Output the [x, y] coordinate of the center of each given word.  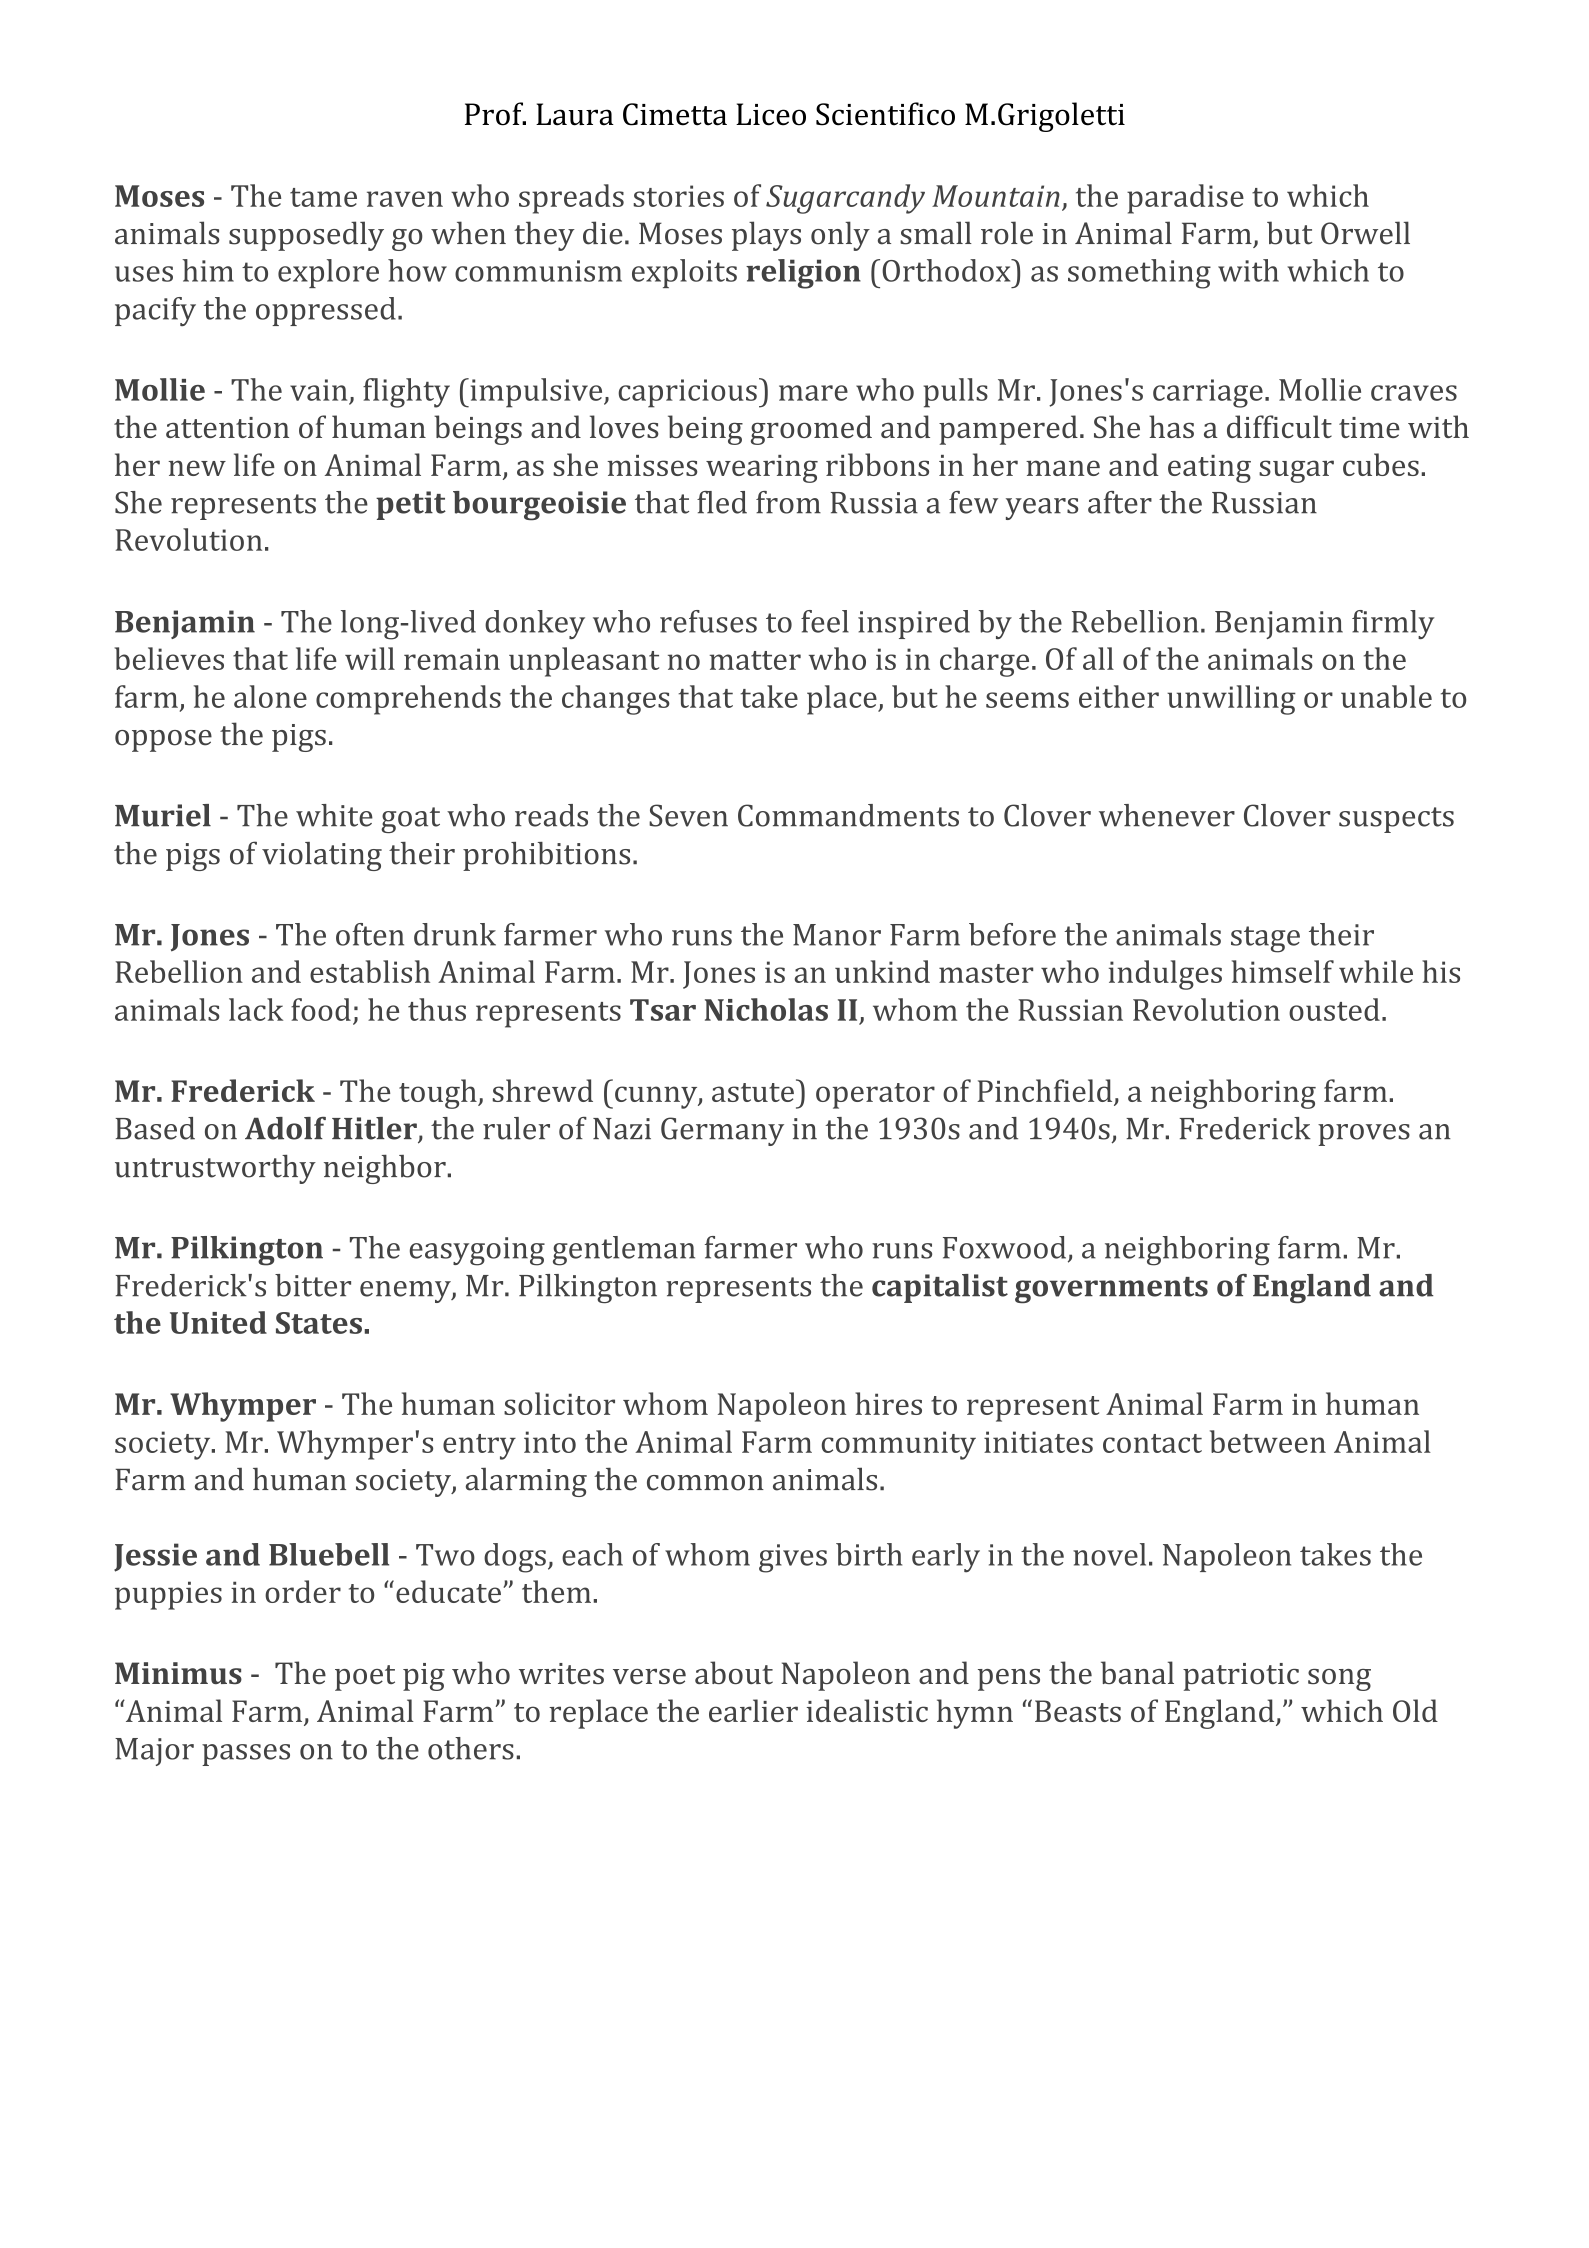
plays [766, 236]
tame [323, 197]
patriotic [1241, 1677]
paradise [1185, 199]
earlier [753, 1710]
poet [365, 1678]
